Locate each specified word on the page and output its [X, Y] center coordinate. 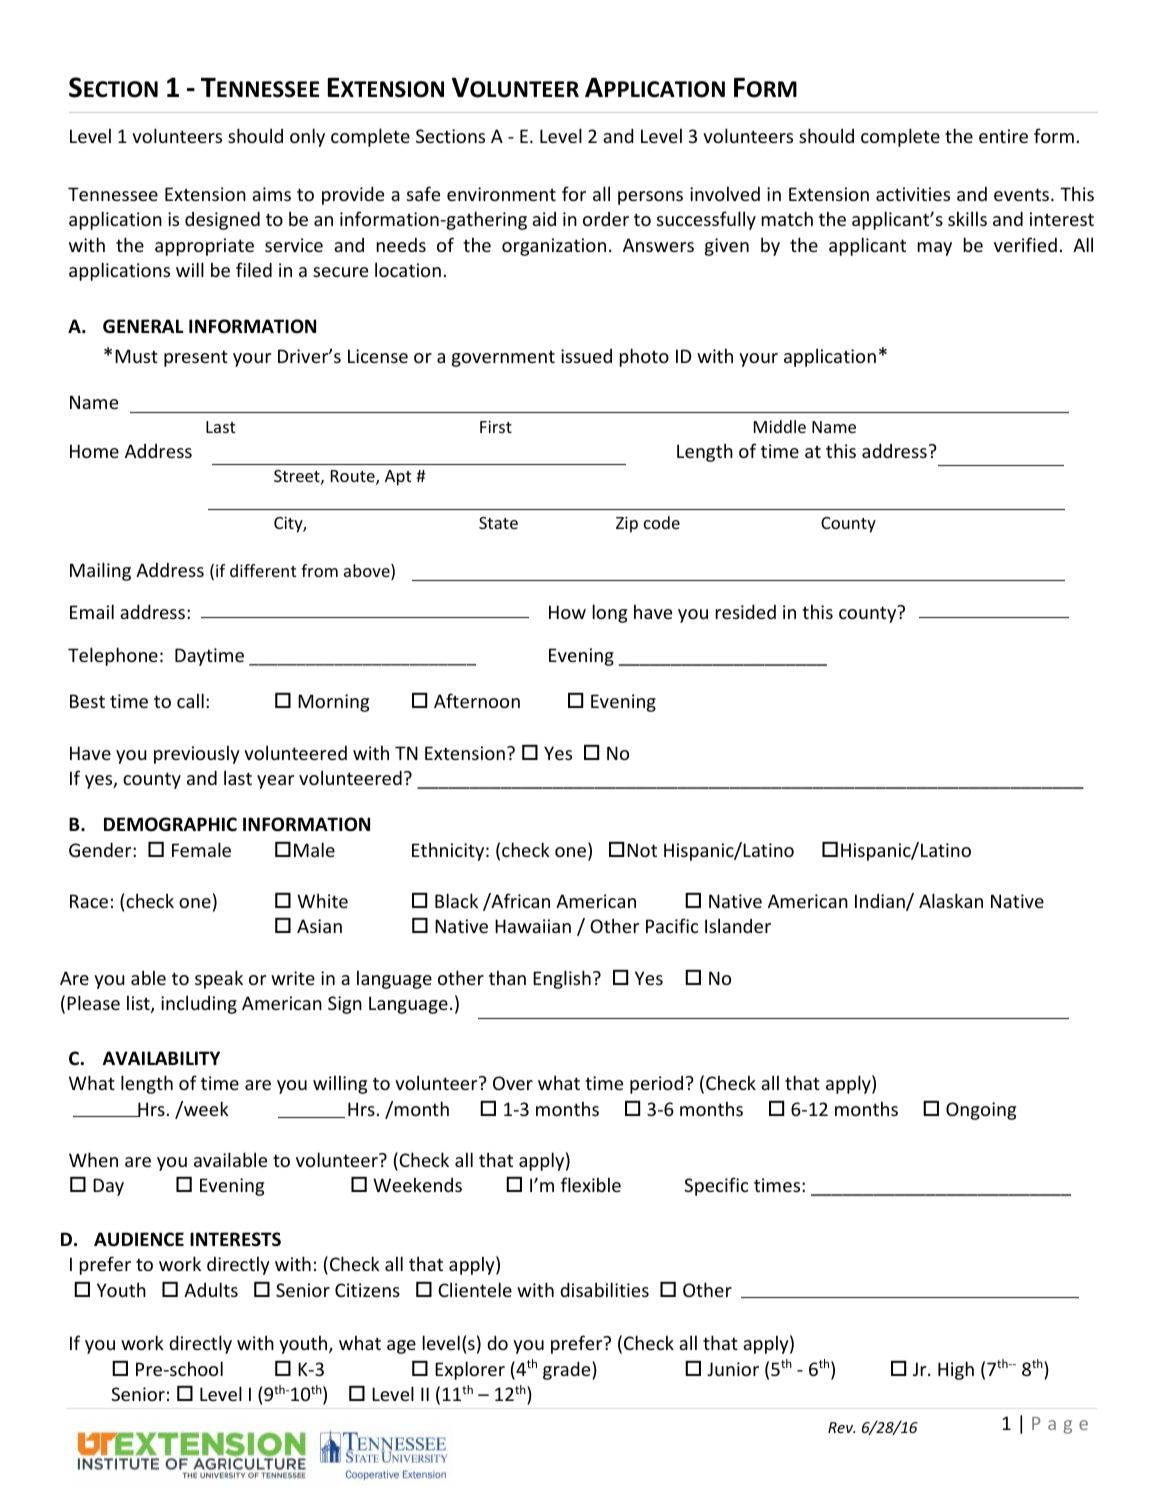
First [496, 426]
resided [746, 611]
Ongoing [981, 1111]
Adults [211, 1289]
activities [913, 194]
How [567, 612]
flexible [591, 1184]
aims [271, 194]
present [196, 358]
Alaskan [951, 900]
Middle [780, 426]
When [93, 1159]
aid [544, 219]
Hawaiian [533, 926]
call [190, 700]
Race [89, 901]
